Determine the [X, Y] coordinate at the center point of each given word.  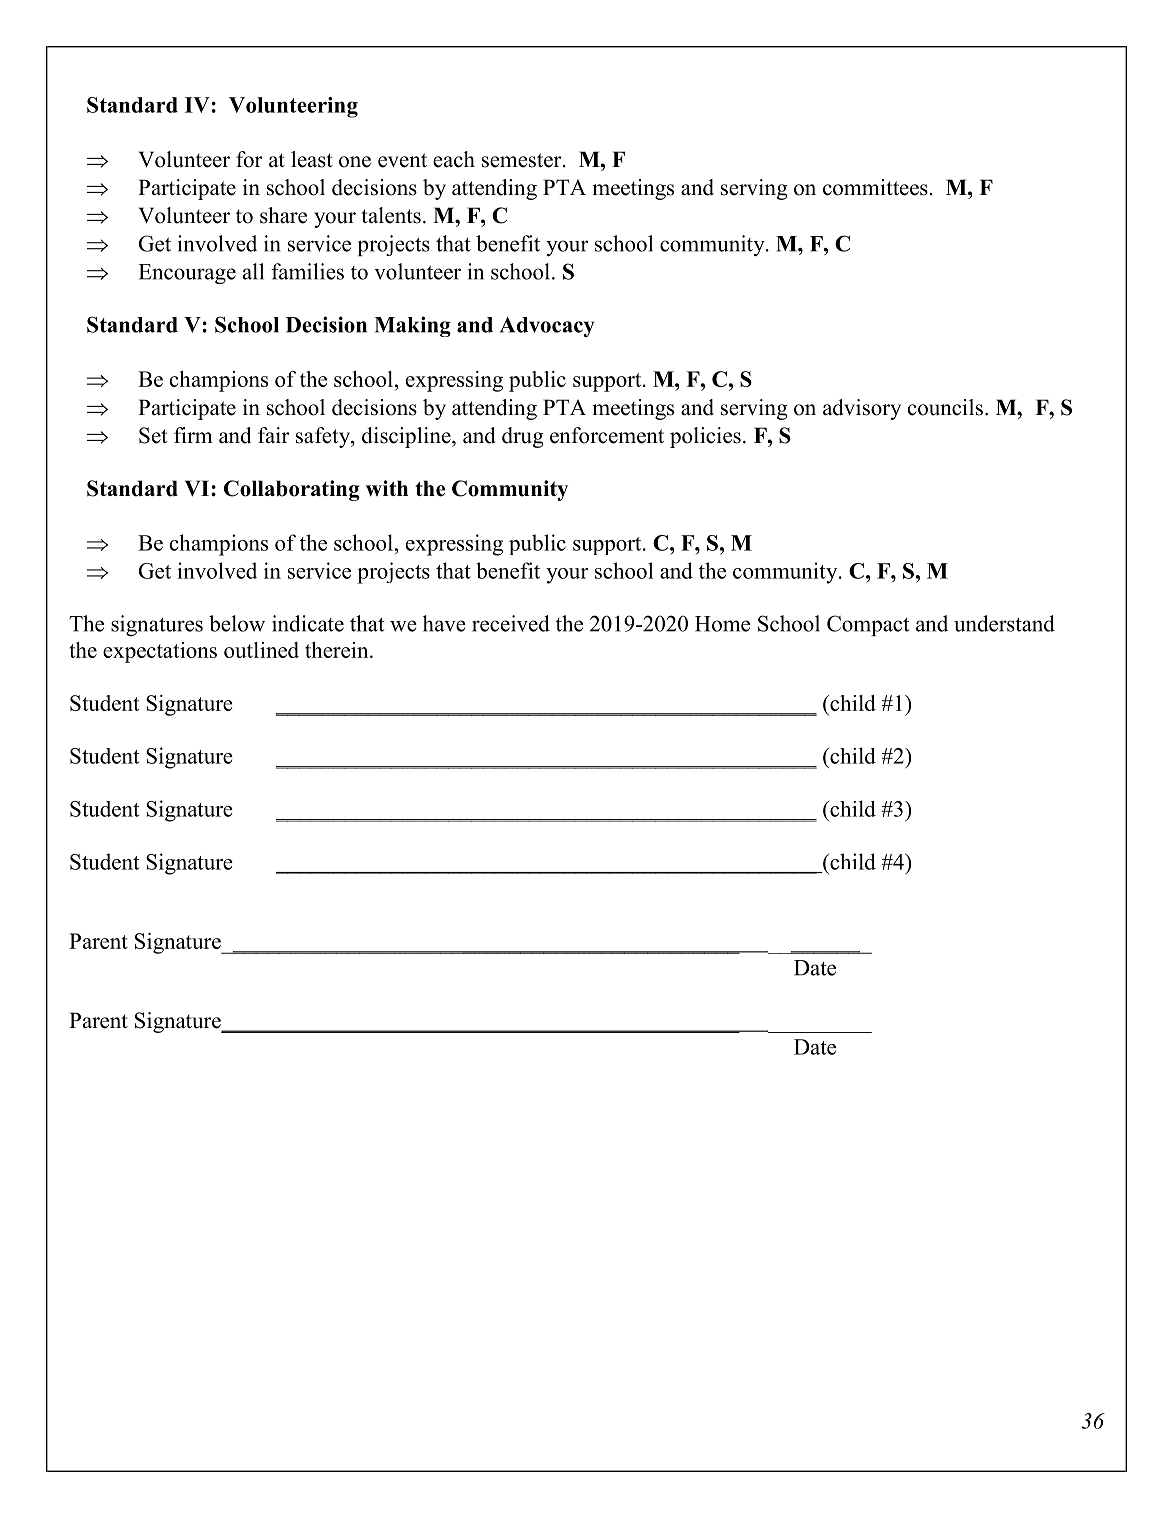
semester [523, 160]
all [253, 271]
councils [945, 407]
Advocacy [547, 327]
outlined [261, 650]
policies [705, 437]
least [312, 159]
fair [274, 435]
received [511, 623]
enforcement [607, 435]
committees [875, 187]
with [387, 488]
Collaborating [292, 490]
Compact [868, 625]
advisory [862, 409]
